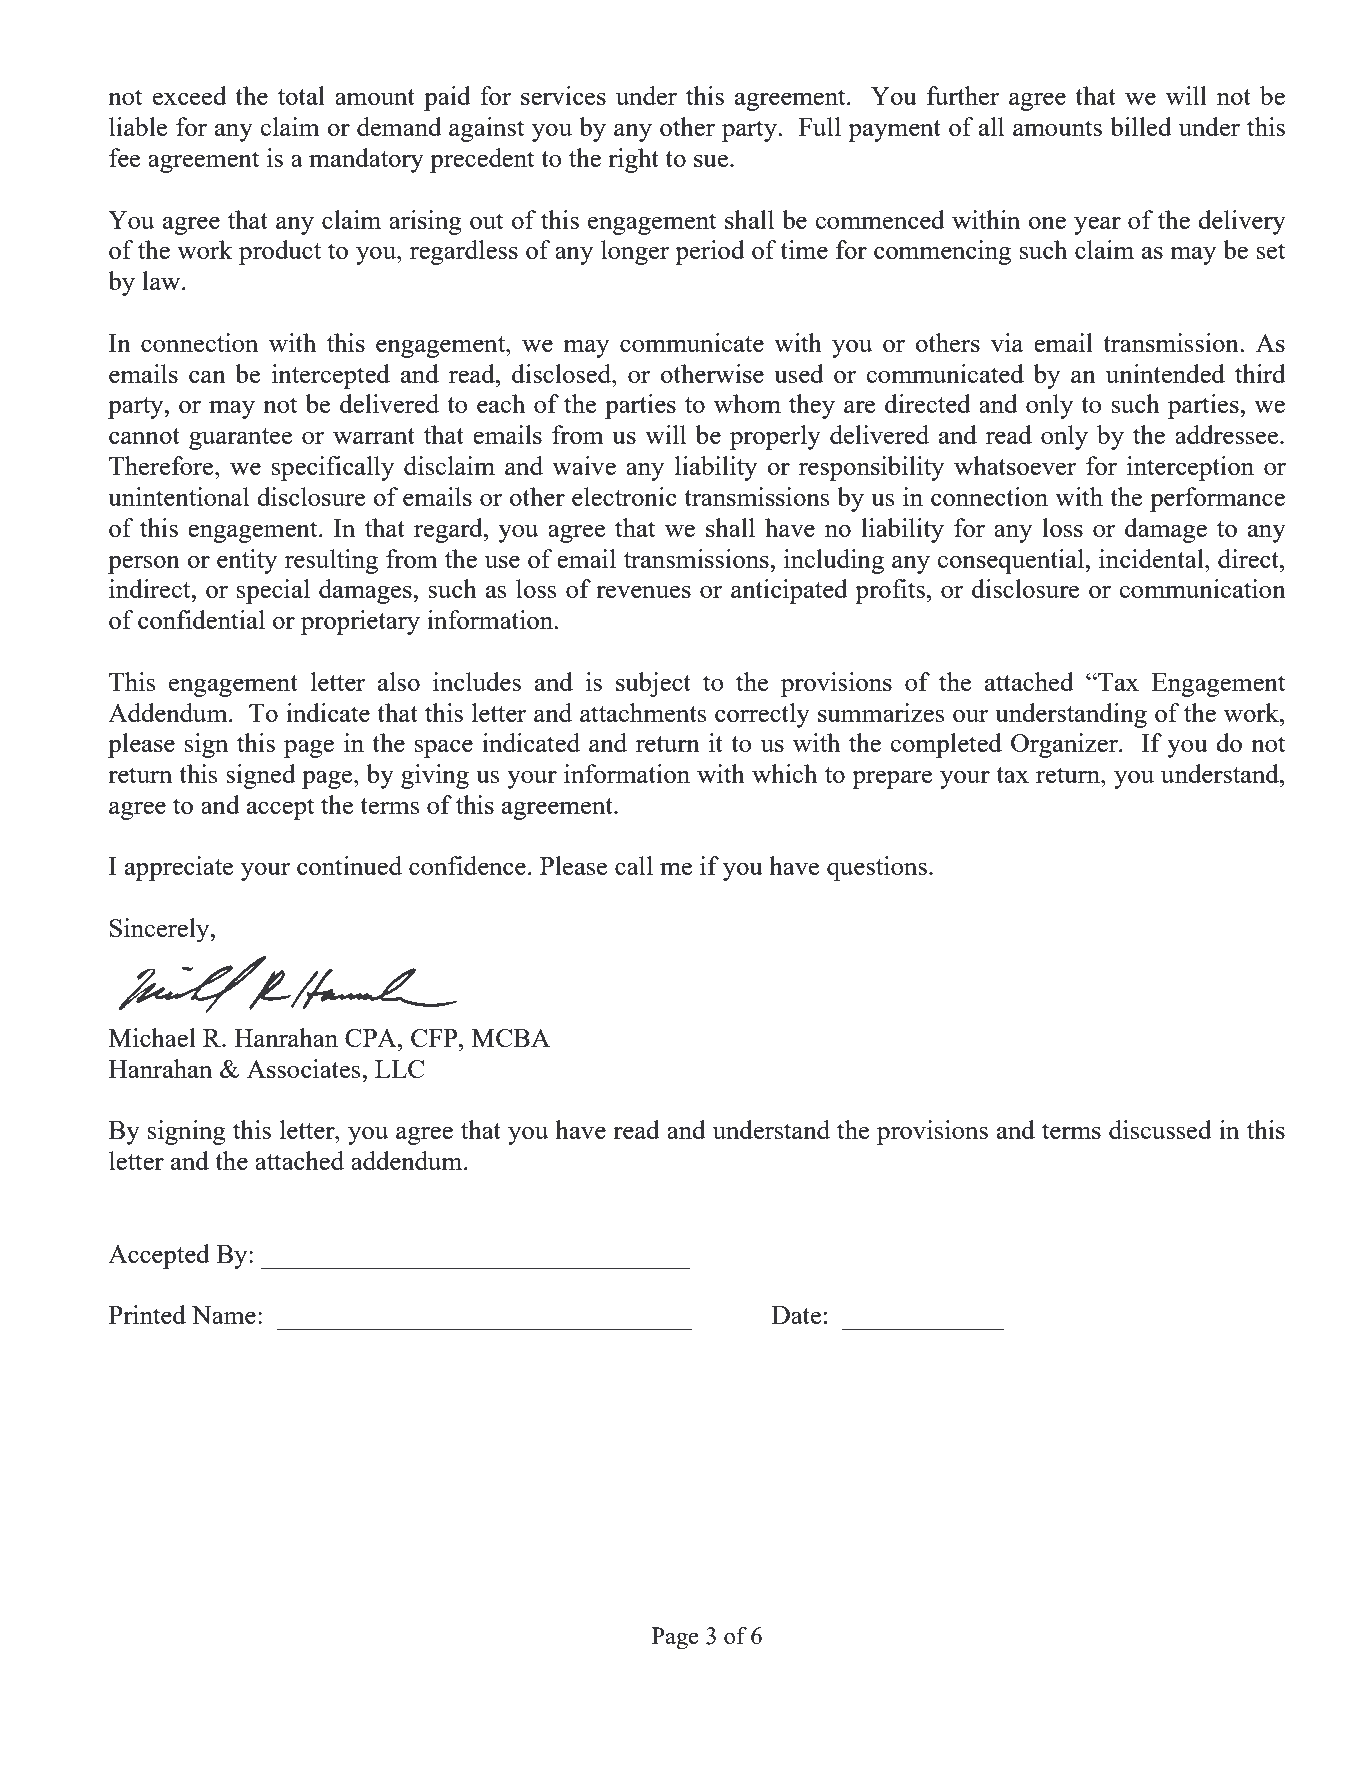  I want to click on Date, so click(796, 1315).
